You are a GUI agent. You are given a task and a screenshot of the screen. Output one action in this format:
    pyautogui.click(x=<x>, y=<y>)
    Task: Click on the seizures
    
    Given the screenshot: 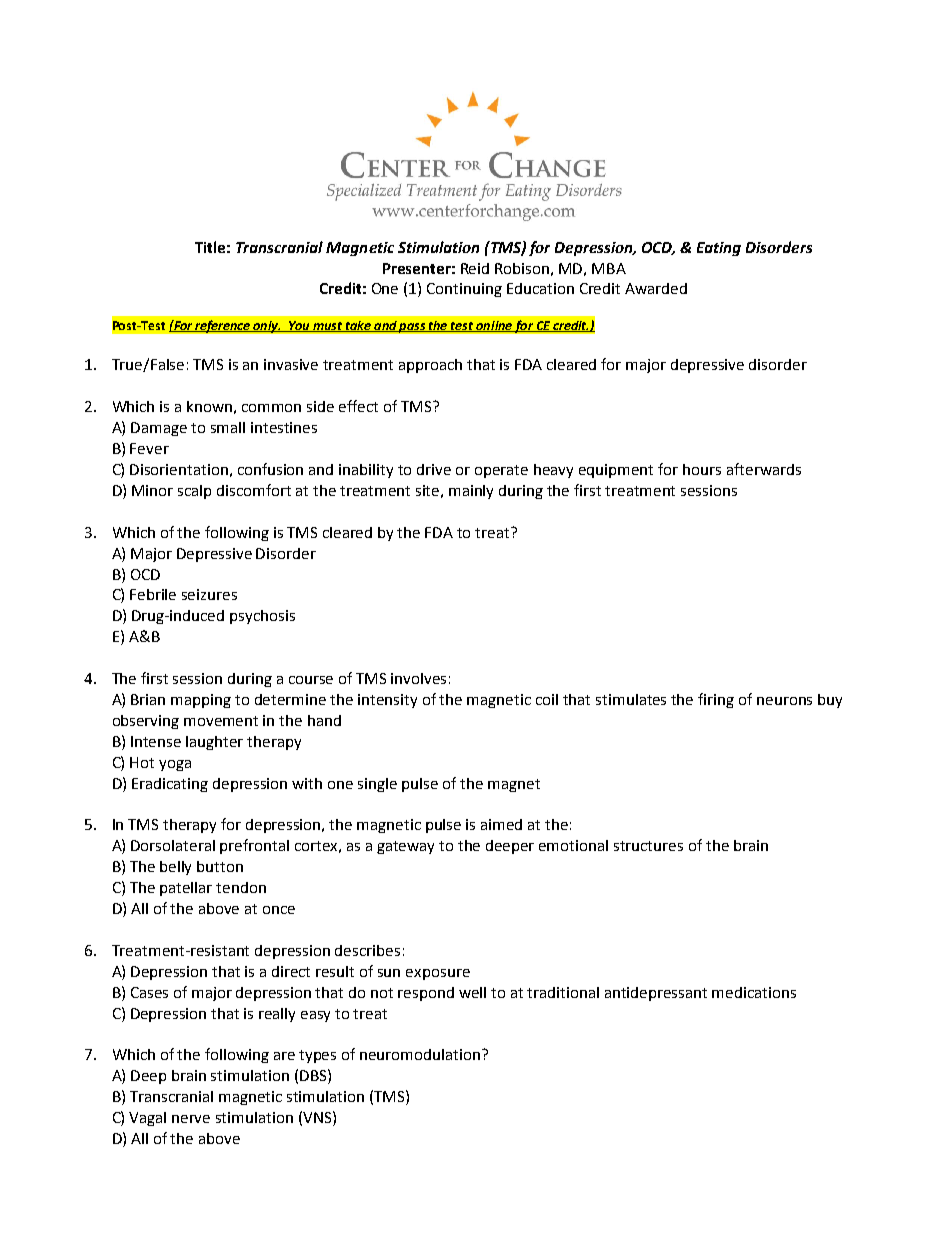 What is the action you would take?
    pyautogui.click(x=209, y=594)
